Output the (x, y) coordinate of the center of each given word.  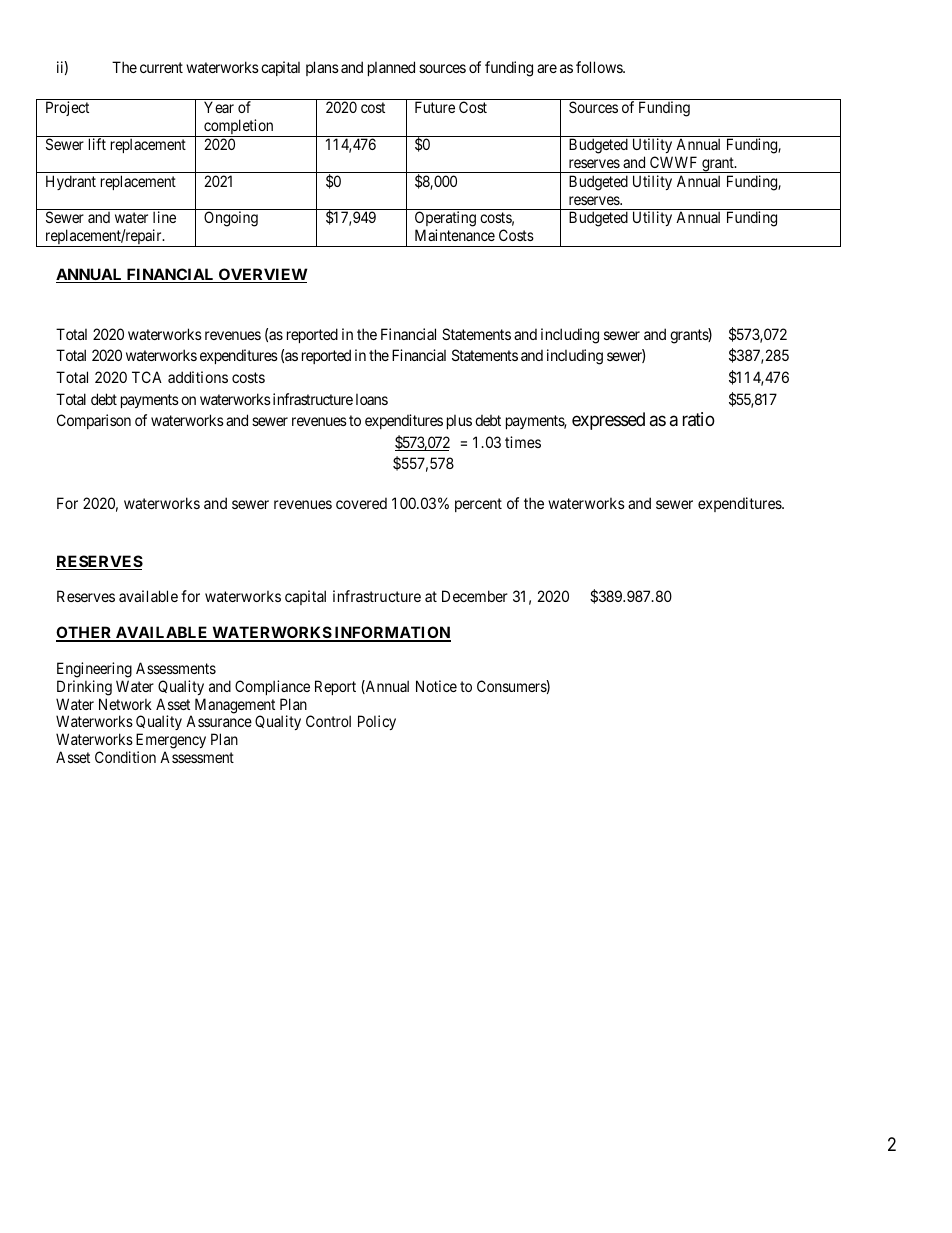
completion (239, 128)
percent (478, 505)
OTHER (85, 634)
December (475, 596)
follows (600, 67)
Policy (377, 722)
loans (372, 399)
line (164, 217)
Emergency (171, 742)
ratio (699, 419)
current (161, 67)
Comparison (94, 421)
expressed (608, 421)
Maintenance (455, 235)
